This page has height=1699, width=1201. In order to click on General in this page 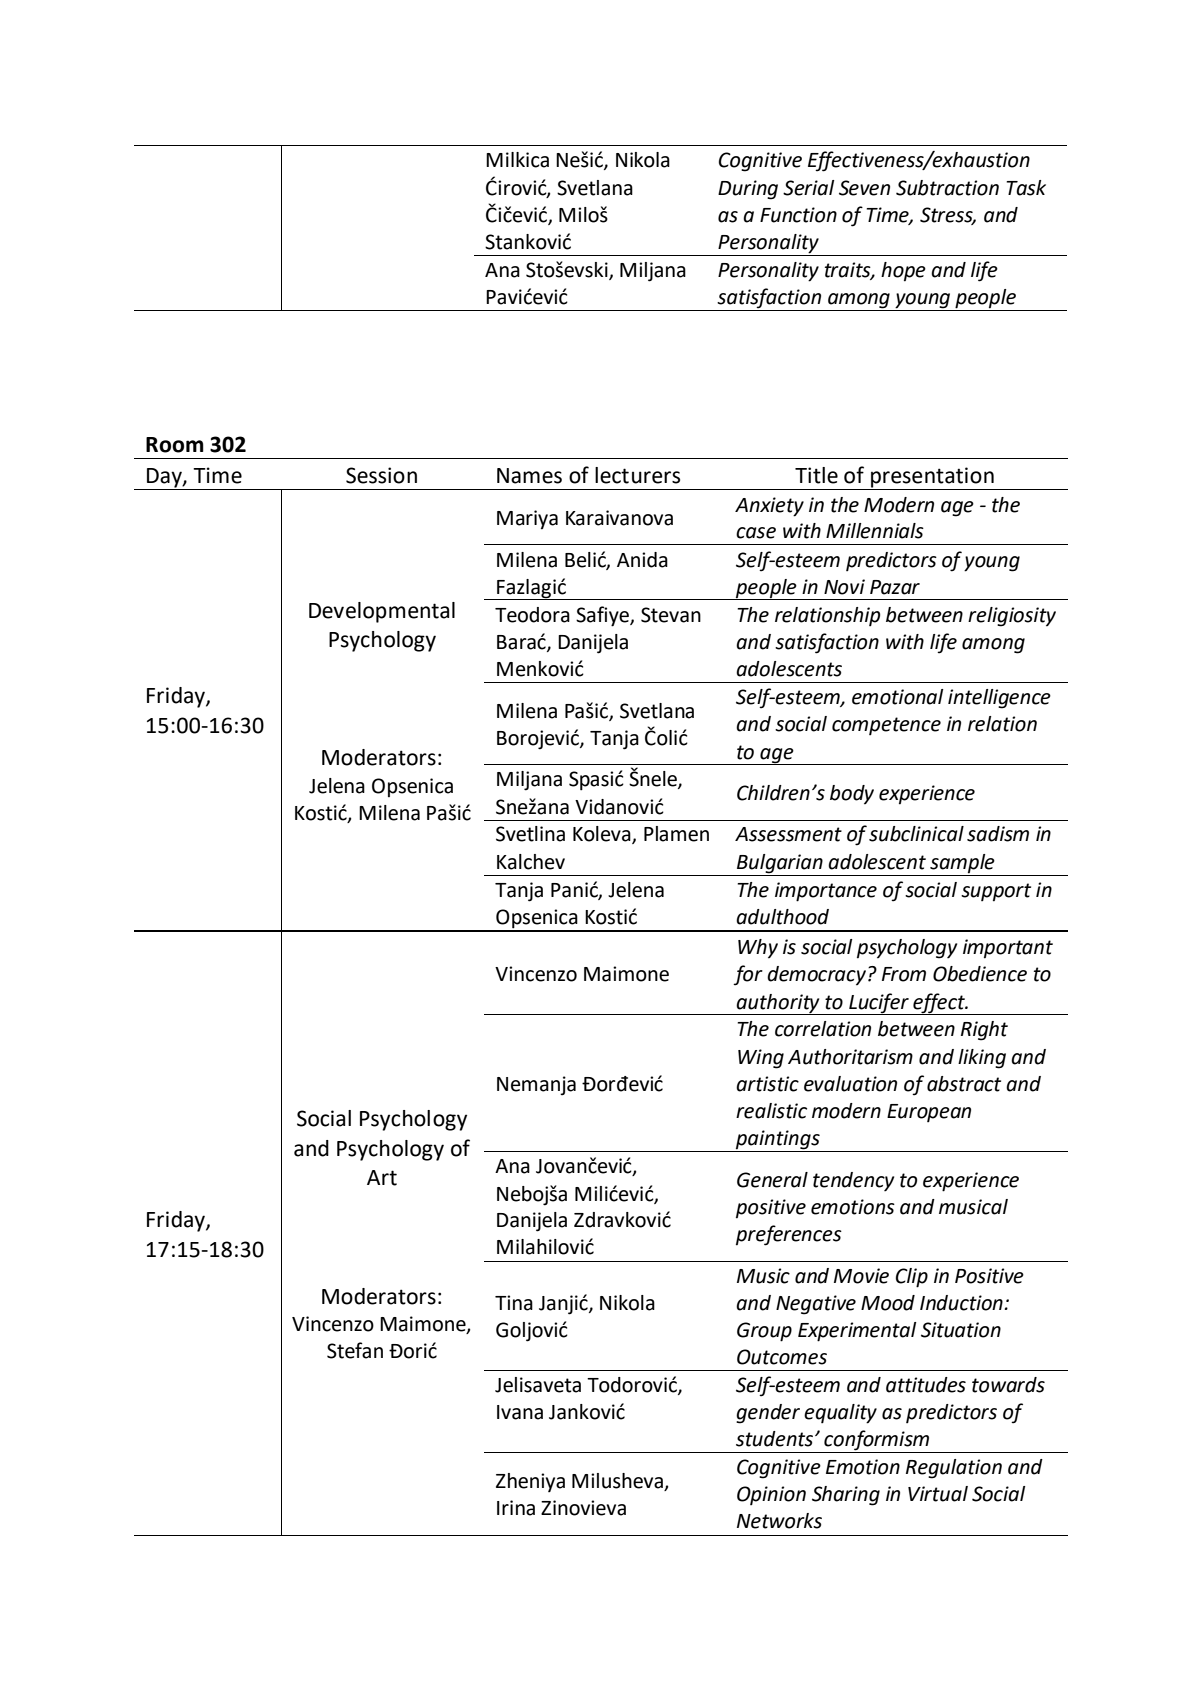, I will do `click(772, 1180)`.
